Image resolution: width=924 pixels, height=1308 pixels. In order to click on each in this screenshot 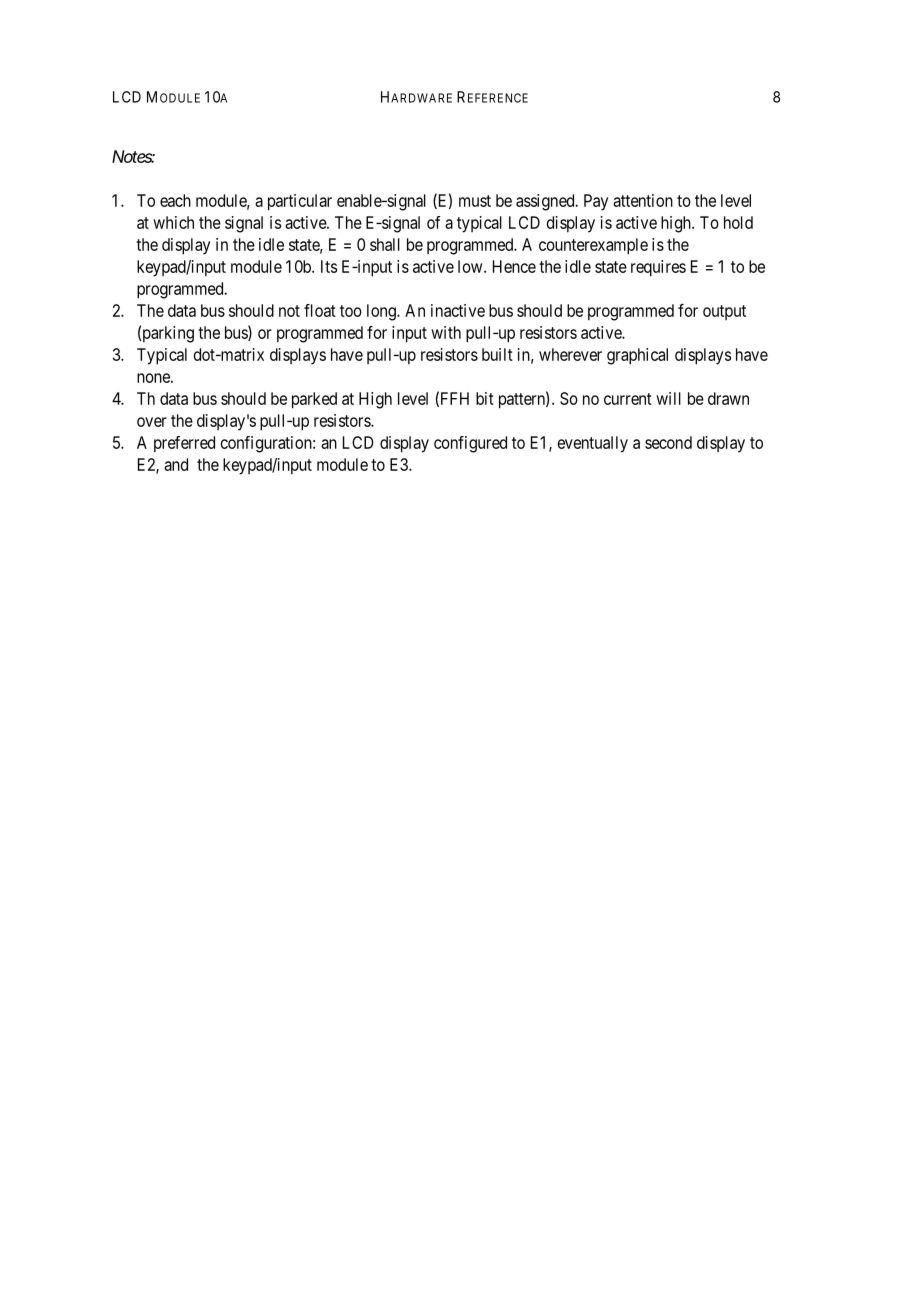, I will do `click(175, 200)`.
